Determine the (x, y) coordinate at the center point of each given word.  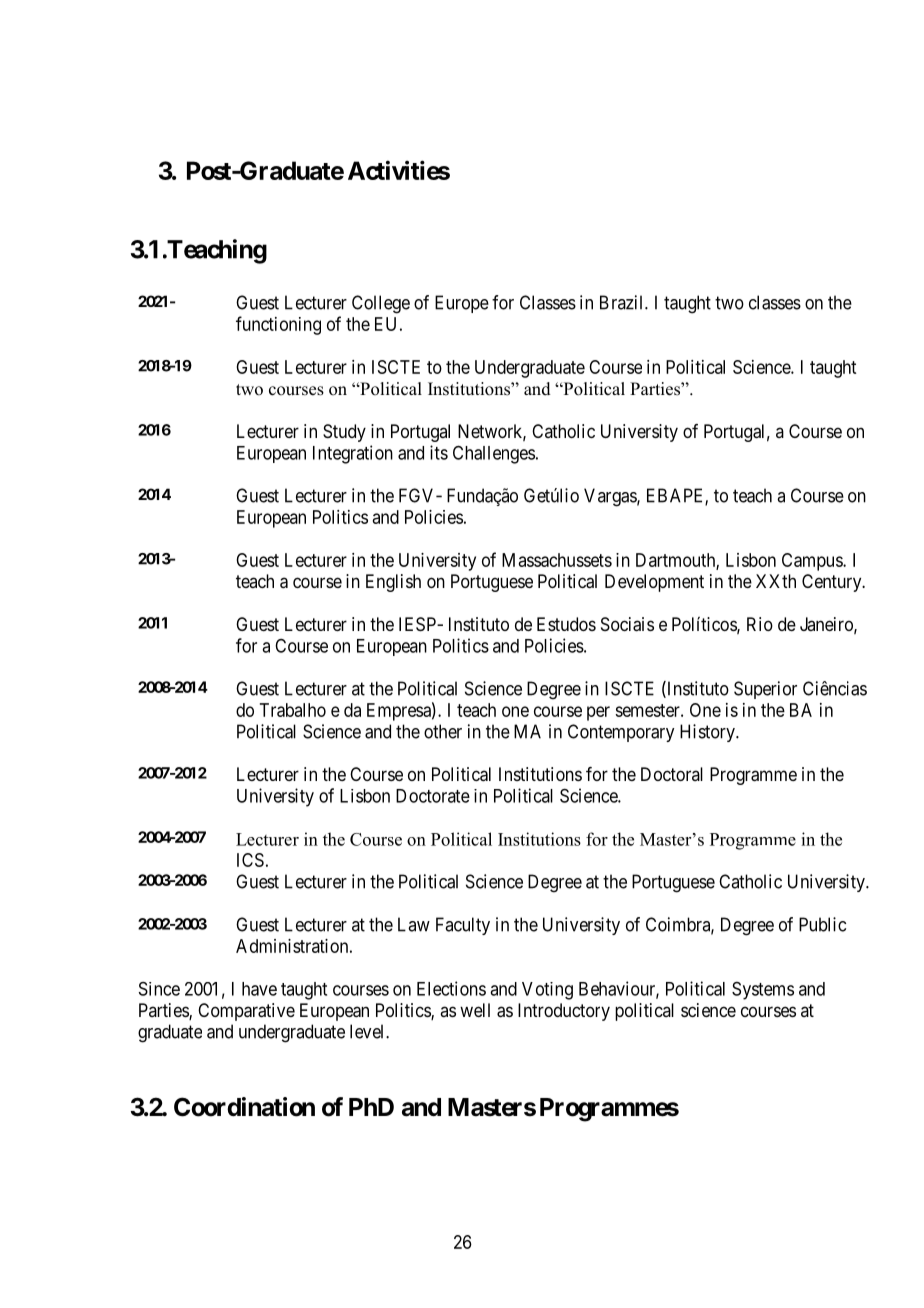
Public (822, 924)
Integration (353, 454)
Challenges (494, 454)
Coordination (244, 1107)
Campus (813, 562)
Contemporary (621, 733)
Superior (765, 690)
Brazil (623, 302)
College (381, 304)
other (443, 731)
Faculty (463, 926)
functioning (278, 325)
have (259, 989)
